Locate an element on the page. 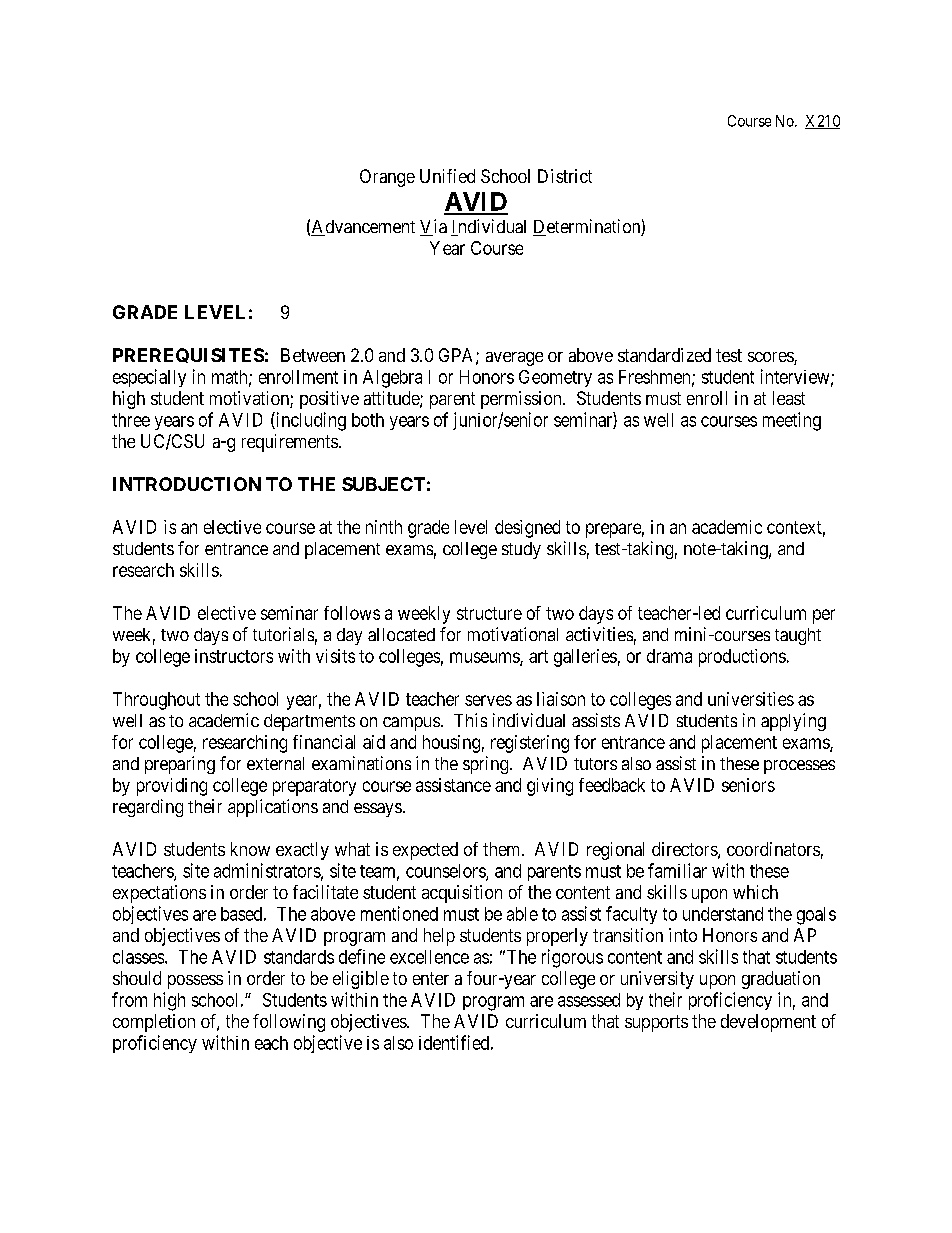  structure is located at coordinates (489, 613).
